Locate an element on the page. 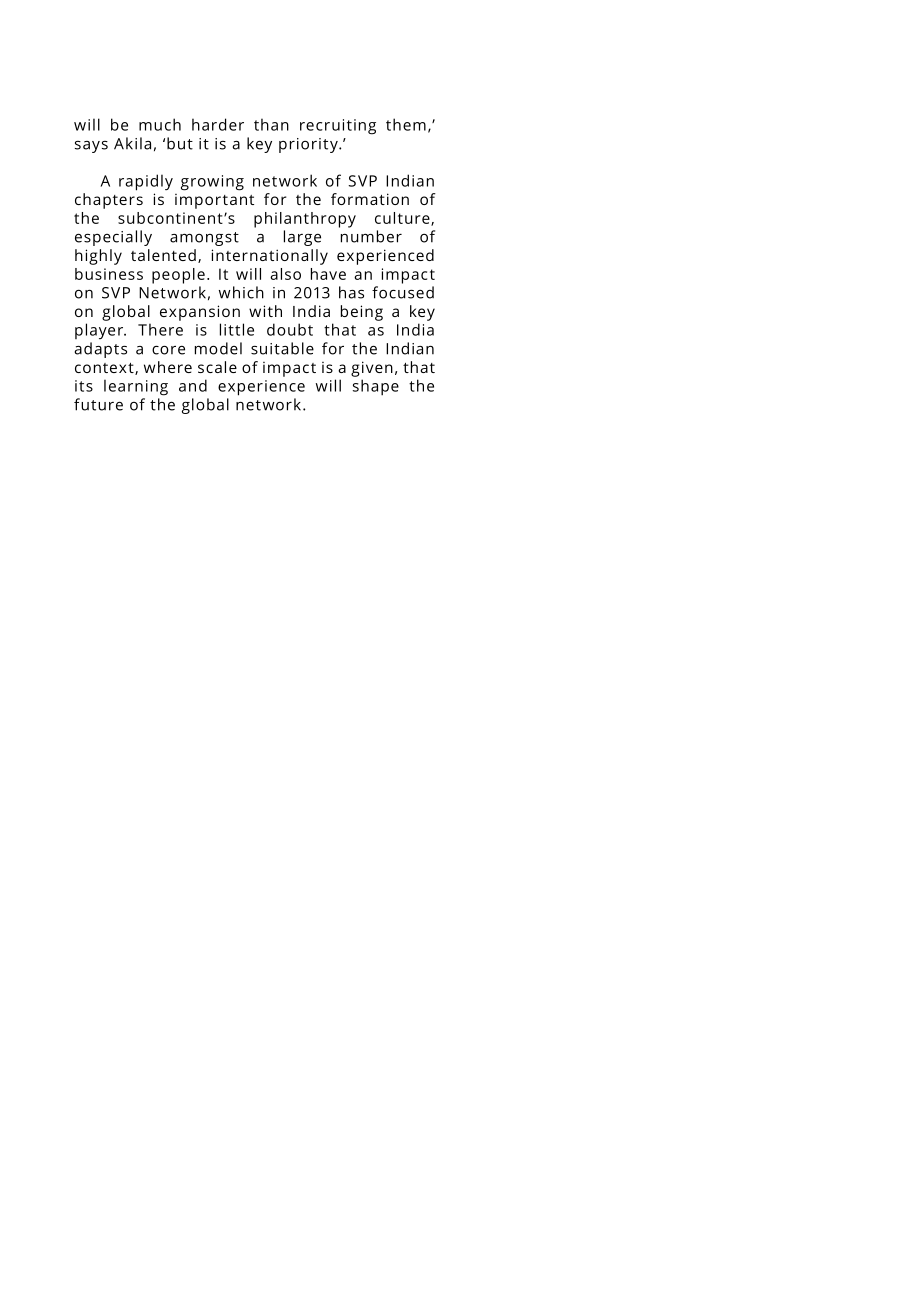  than is located at coordinates (271, 124).
